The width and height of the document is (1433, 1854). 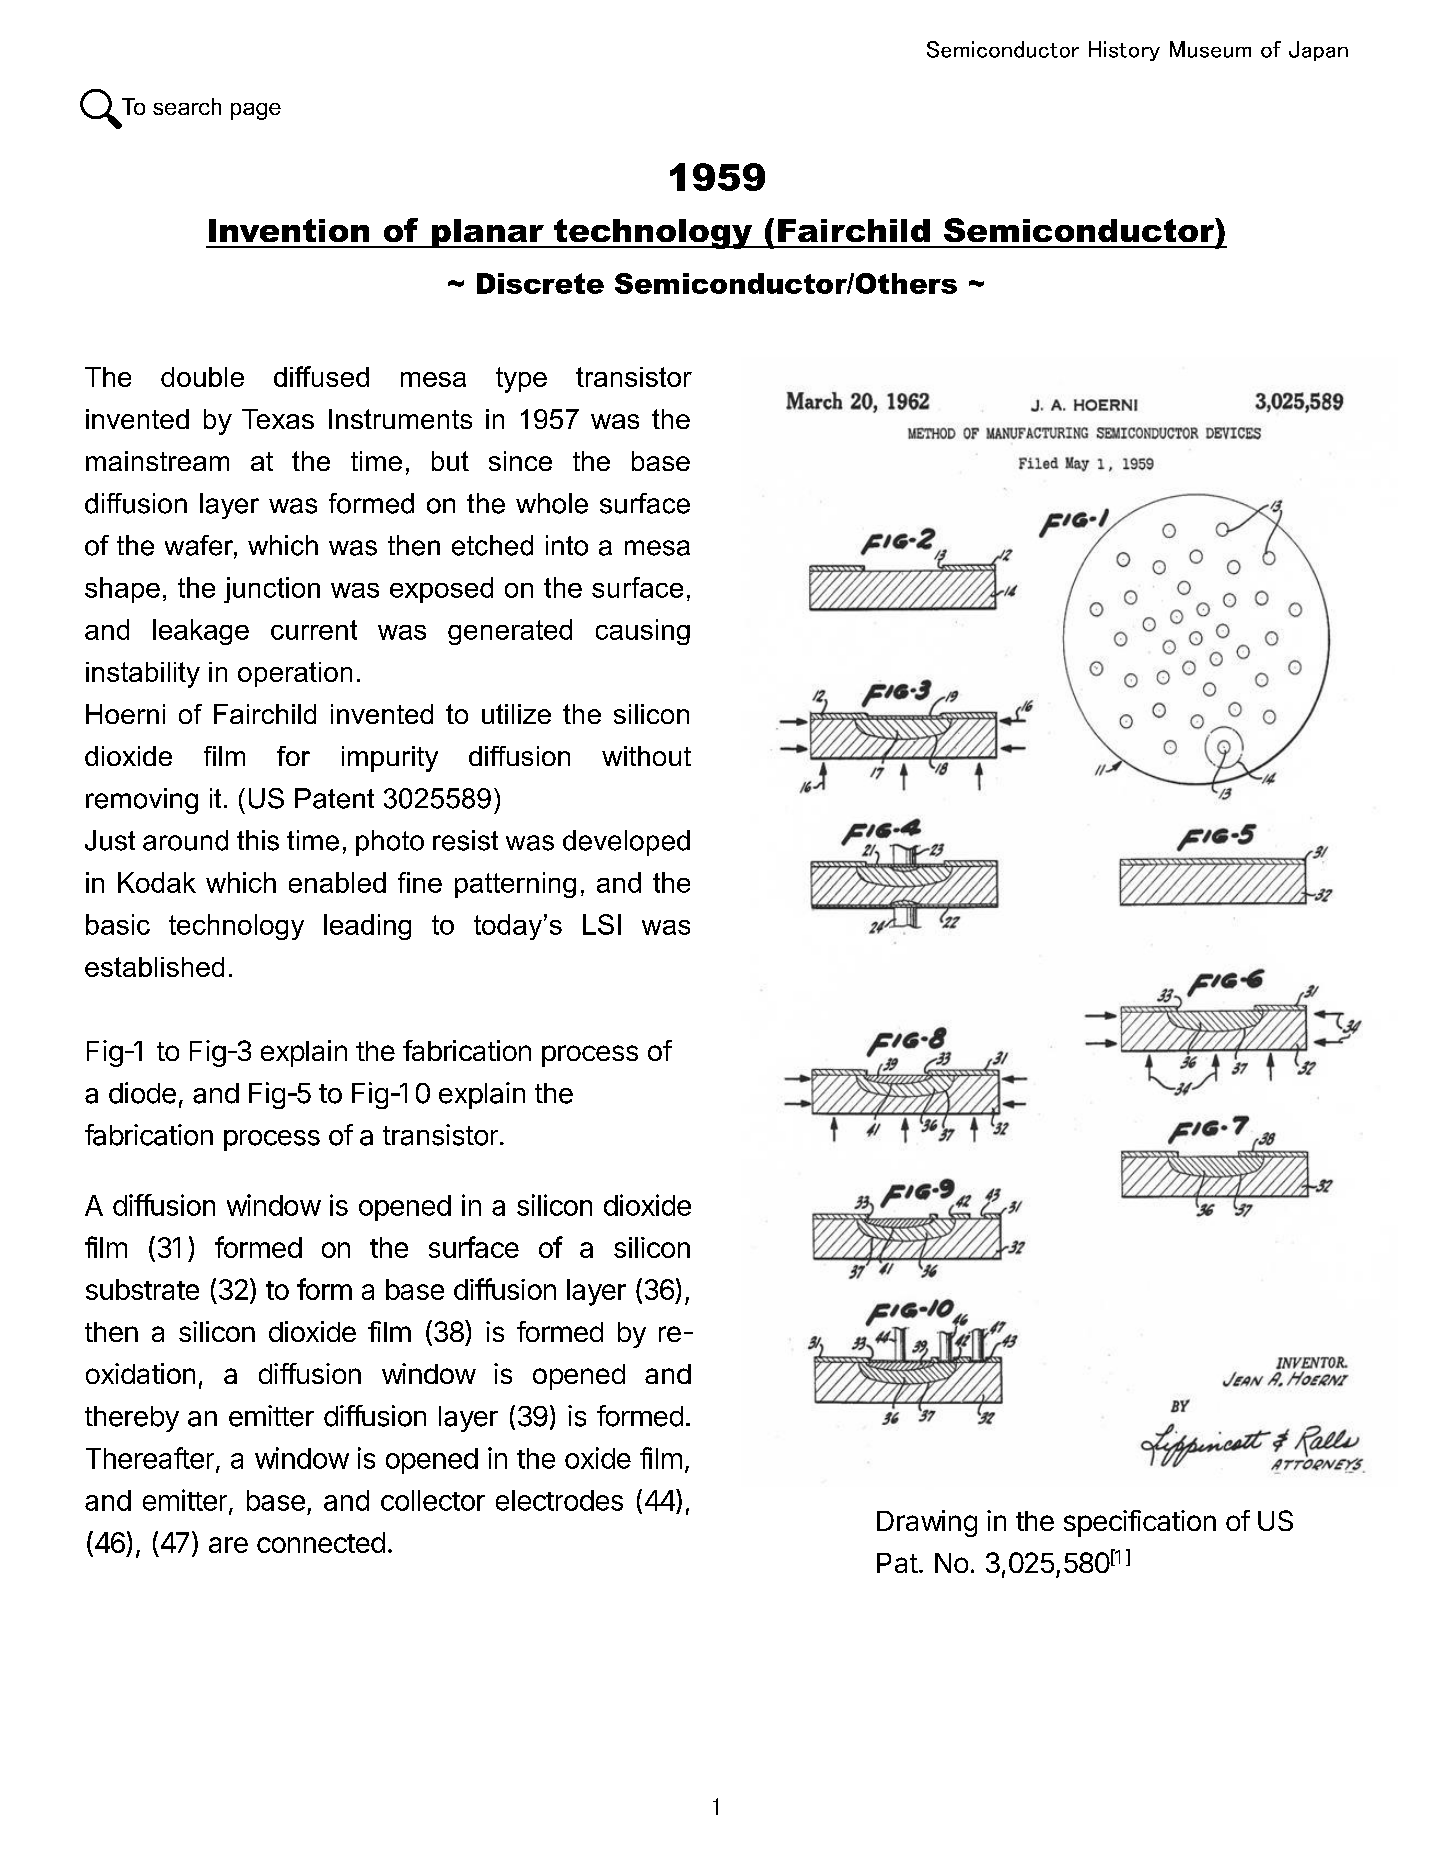 What do you see at coordinates (646, 756) in the document?
I see `without` at bounding box center [646, 756].
